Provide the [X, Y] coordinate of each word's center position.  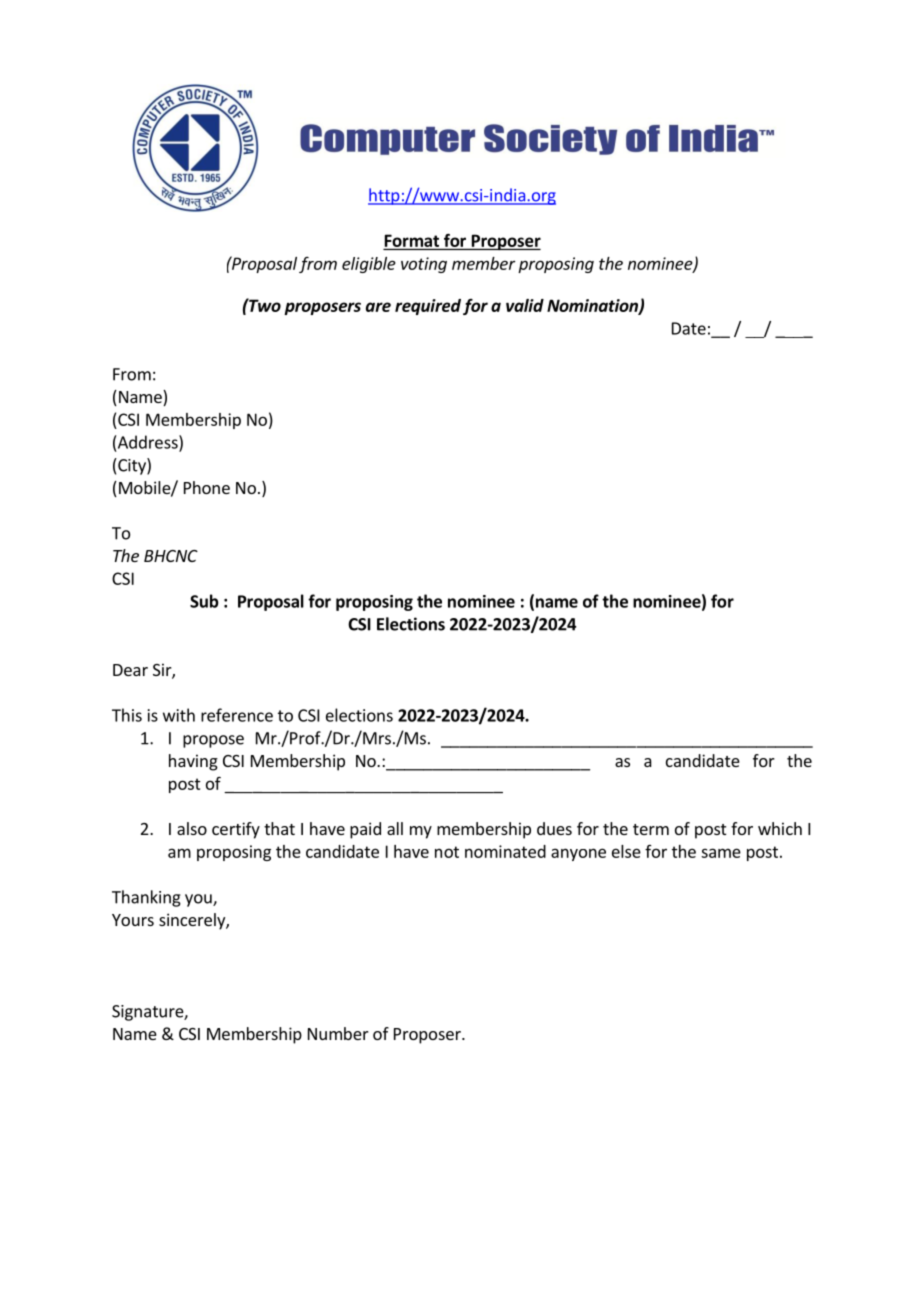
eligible [369, 265]
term [651, 829]
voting [424, 265]
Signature [148, 1013]
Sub [204, 601]
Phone [207, 487]
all [395, 828]
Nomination [593, 306]
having [193, 762]
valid [525, 305]
